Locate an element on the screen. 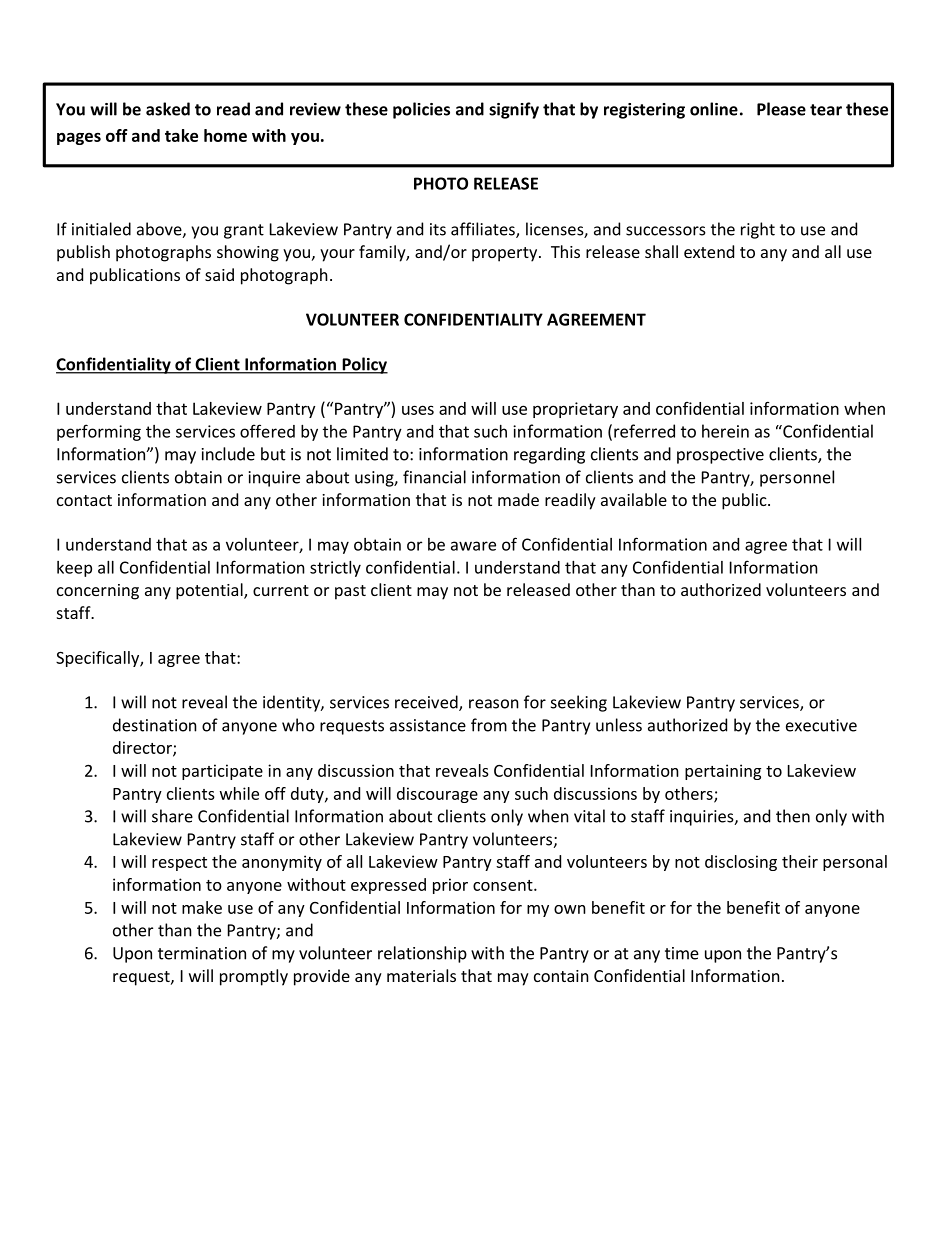 Image resolution: width=952 pixels, height=1233 pixels. prospective is located at coordinates (720, 456).
